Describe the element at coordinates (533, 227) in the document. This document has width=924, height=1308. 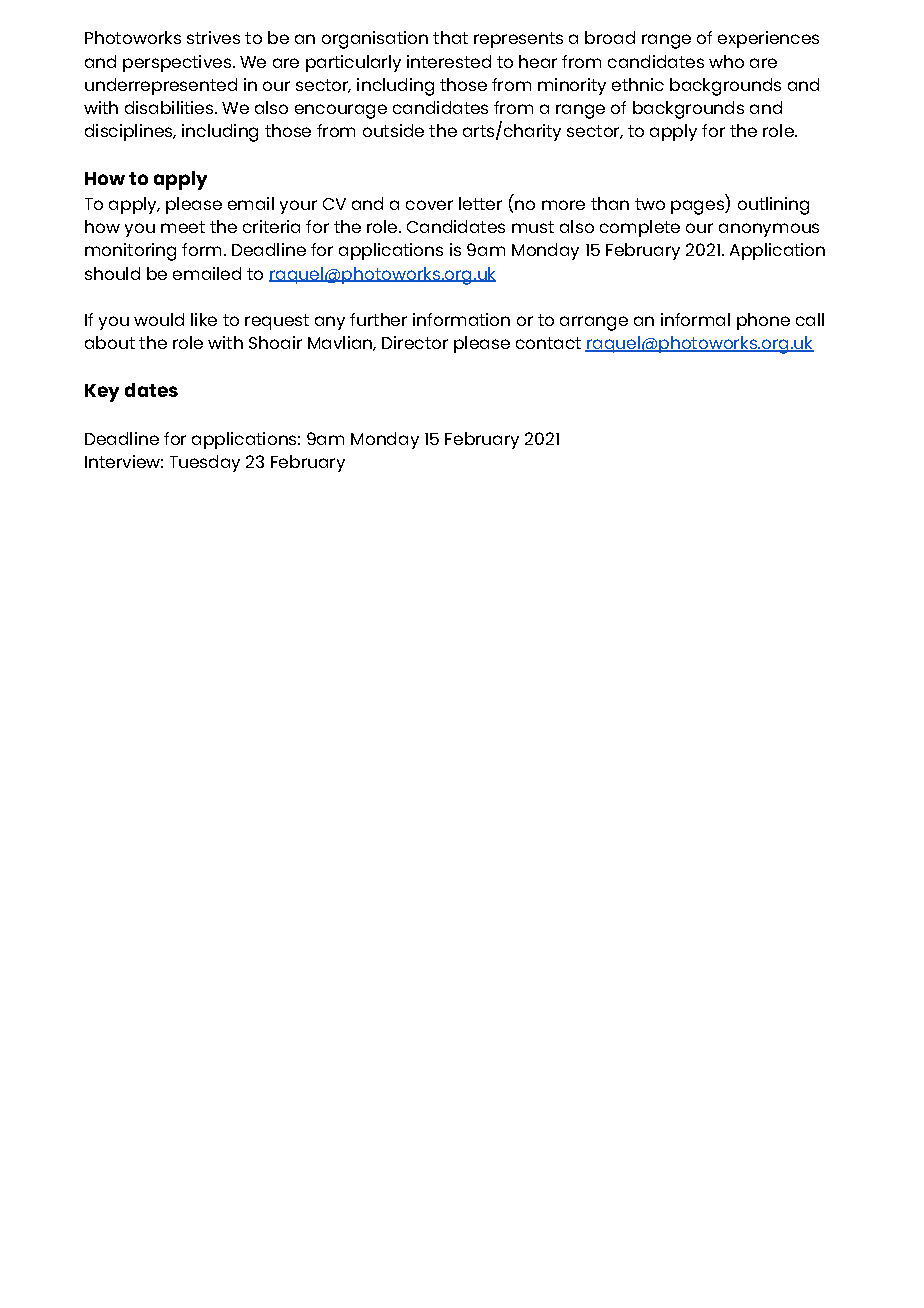
I see `must` at that location.
